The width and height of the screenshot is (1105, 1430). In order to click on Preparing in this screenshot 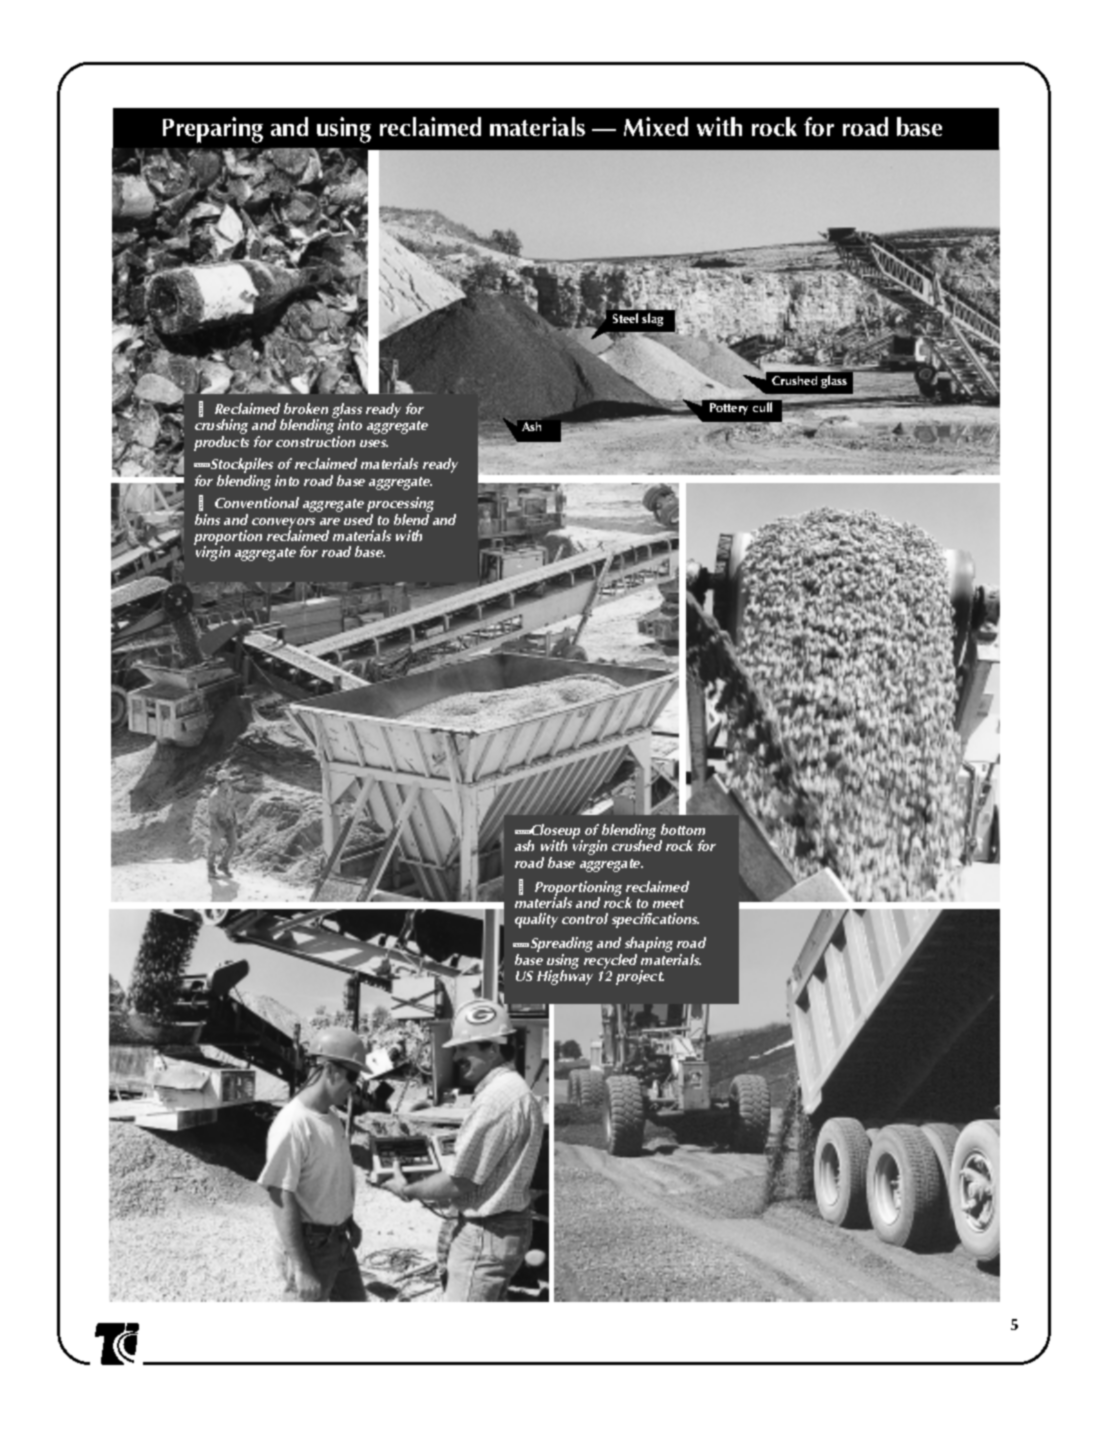, I will do `click(213, 130)`.
